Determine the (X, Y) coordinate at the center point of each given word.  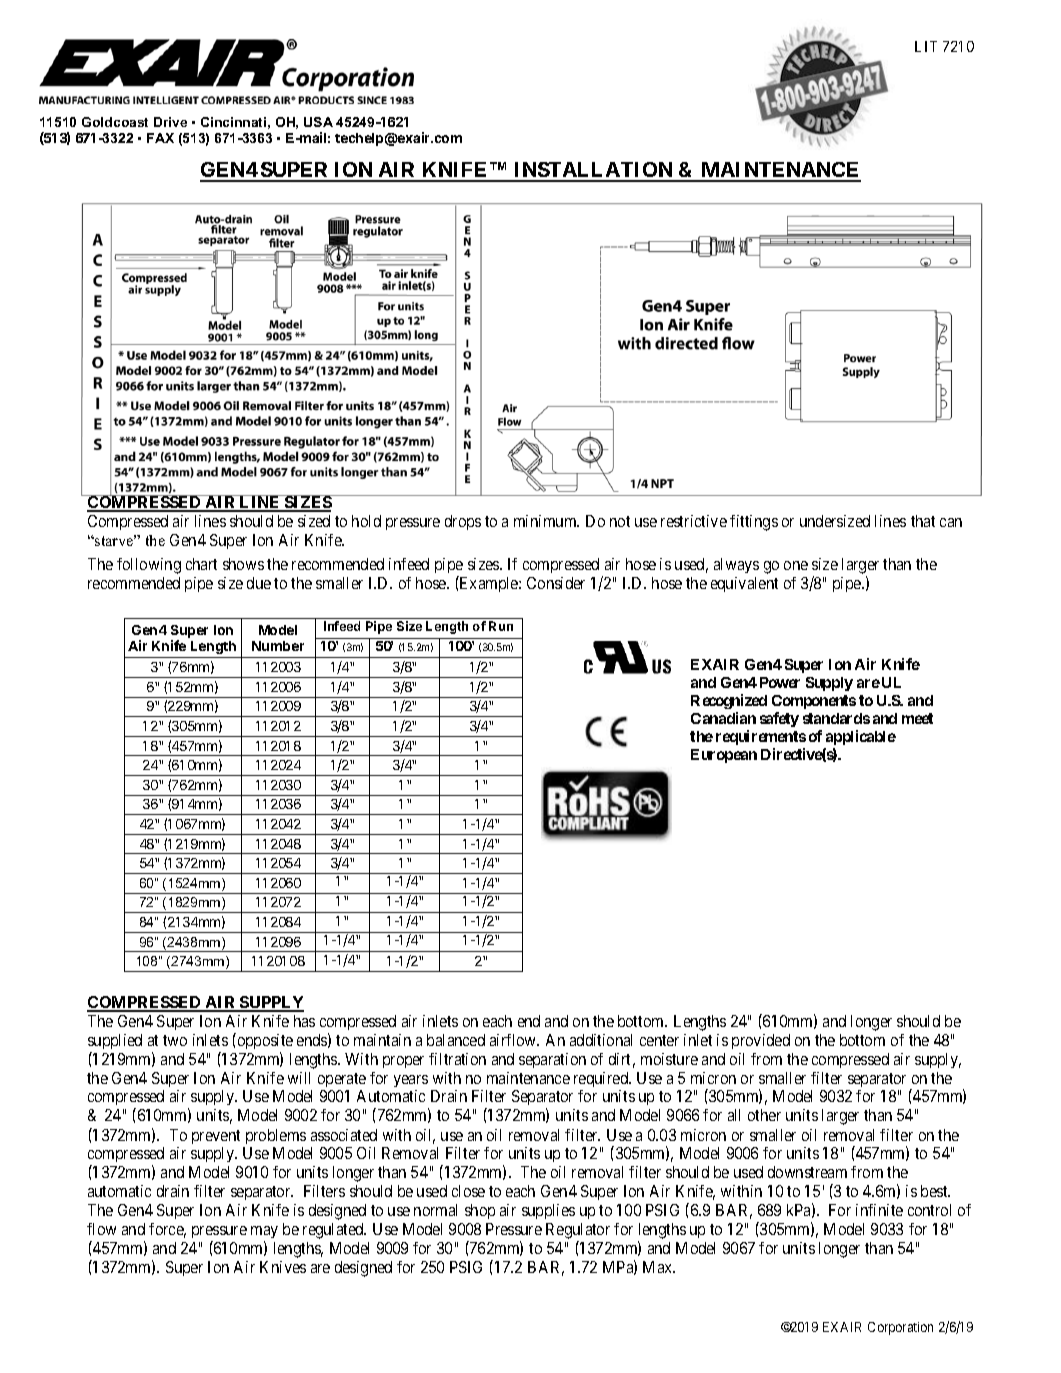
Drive (170, 122)
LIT (926, 46)
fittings (754, 523)
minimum (546, 521)
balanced (456, 1040)
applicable (861, 737)
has (304, 1021)
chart (201, 564)
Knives (283, 1267)
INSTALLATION (594, 171)
